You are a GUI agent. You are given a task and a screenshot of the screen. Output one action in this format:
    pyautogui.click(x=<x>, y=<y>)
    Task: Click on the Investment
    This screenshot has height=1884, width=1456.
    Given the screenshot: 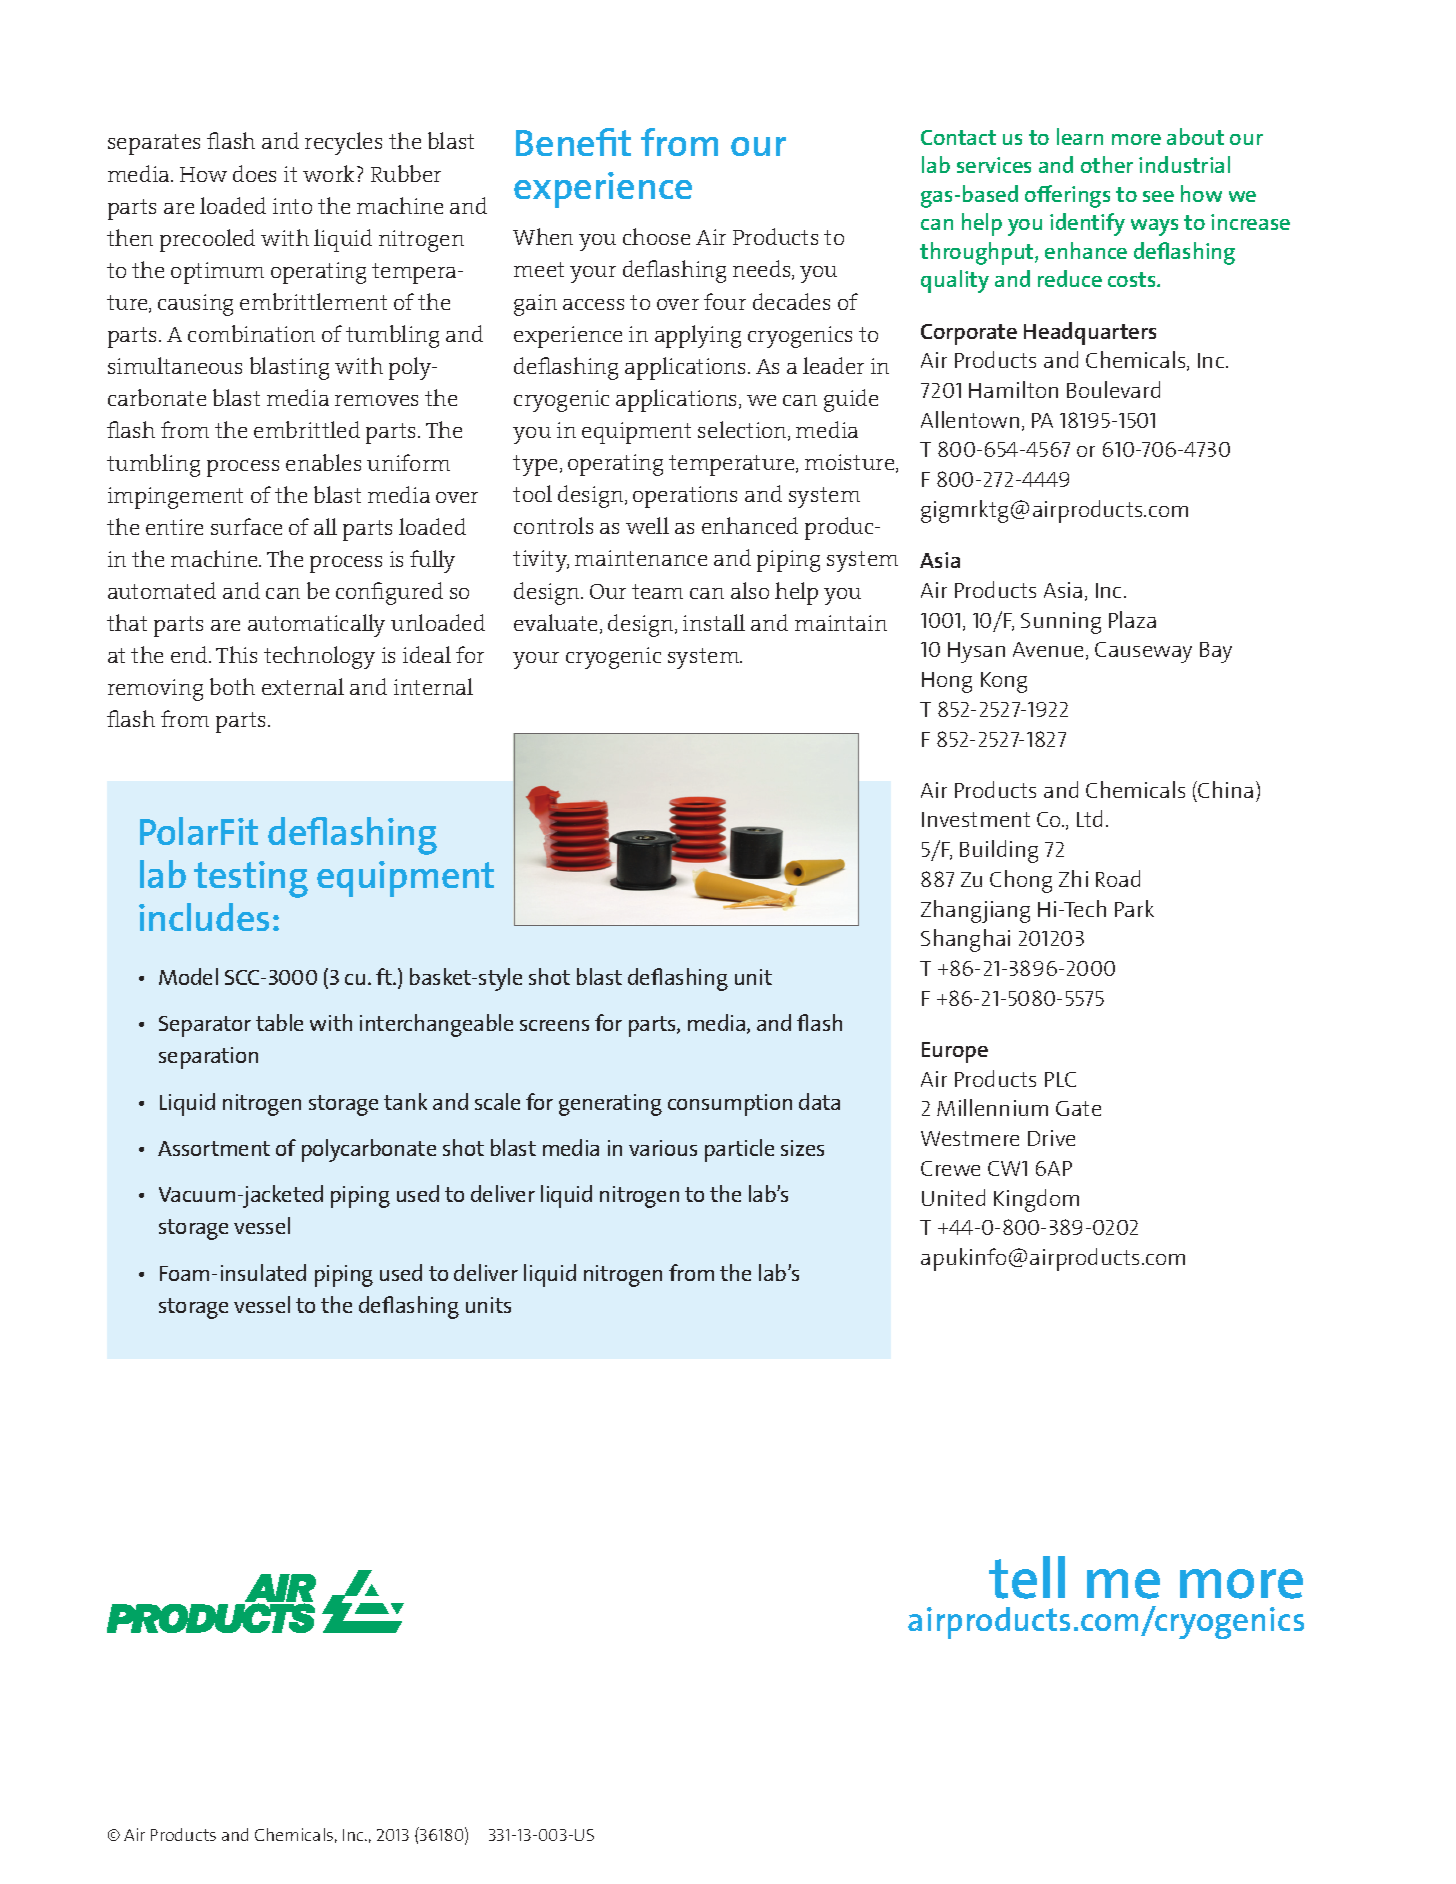 What is the action you would take?
    pyautogui.click(x=976, y=819)
